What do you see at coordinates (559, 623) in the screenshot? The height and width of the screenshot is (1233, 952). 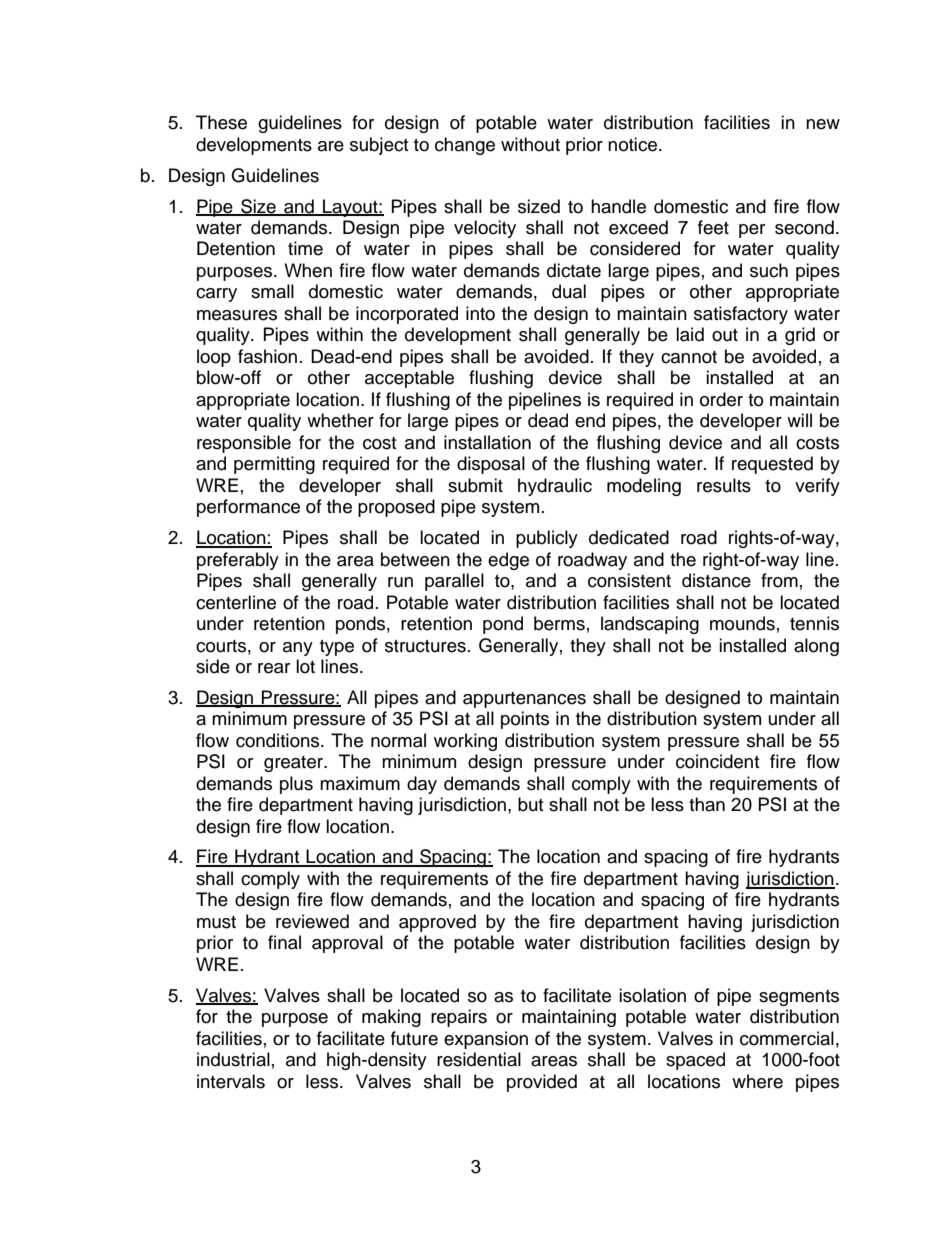 I see `berms` at bounding box center [559, 623].
